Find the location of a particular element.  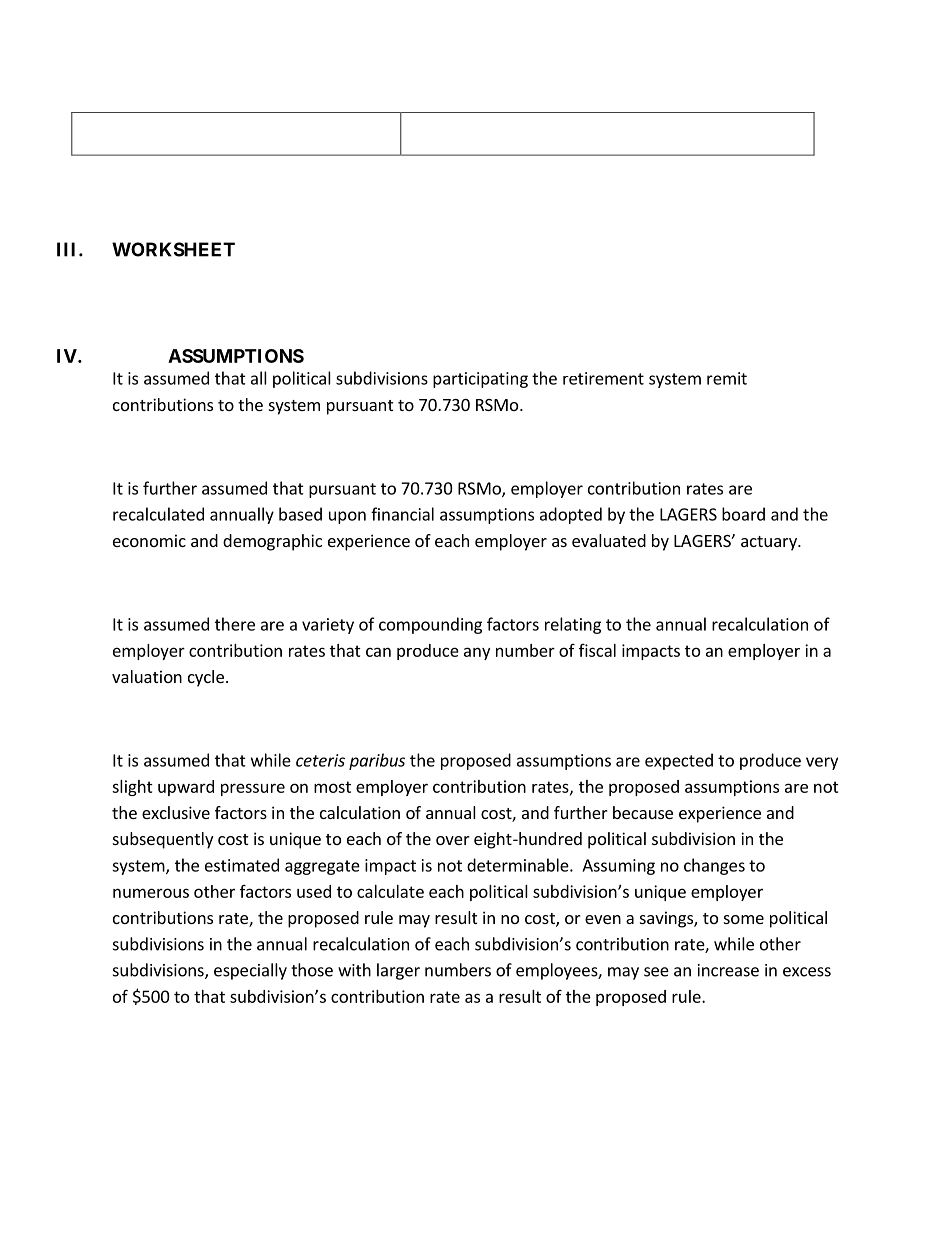

larger is located at coordinates (398, 971).
